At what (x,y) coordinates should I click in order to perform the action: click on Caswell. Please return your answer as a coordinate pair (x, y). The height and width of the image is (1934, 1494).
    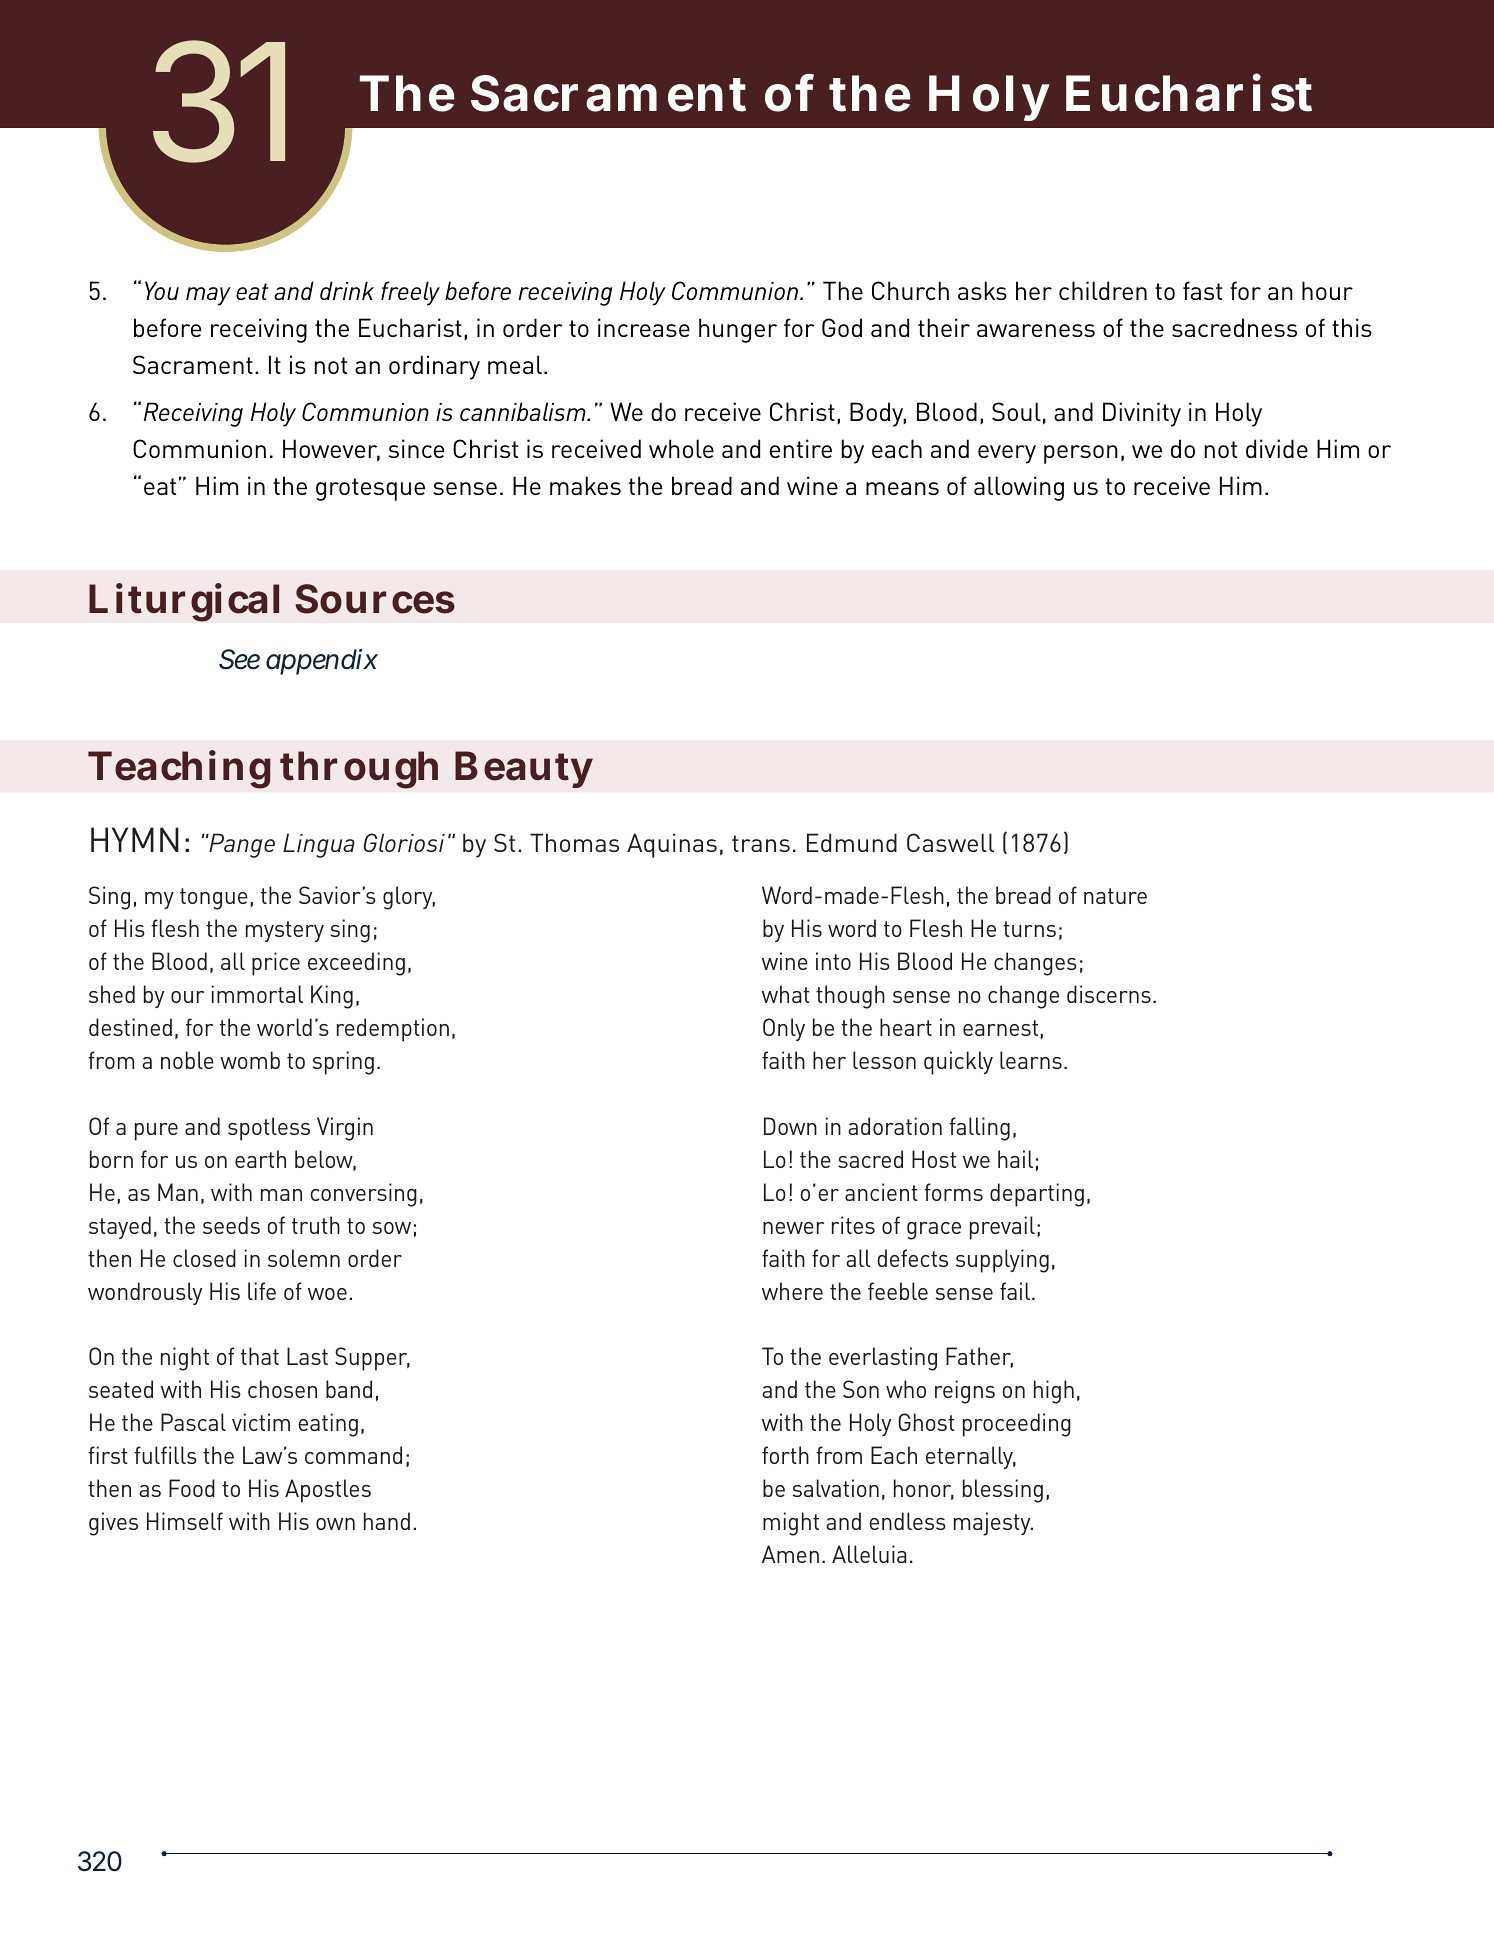
    Looking at the image, I should click on (950, 842).
